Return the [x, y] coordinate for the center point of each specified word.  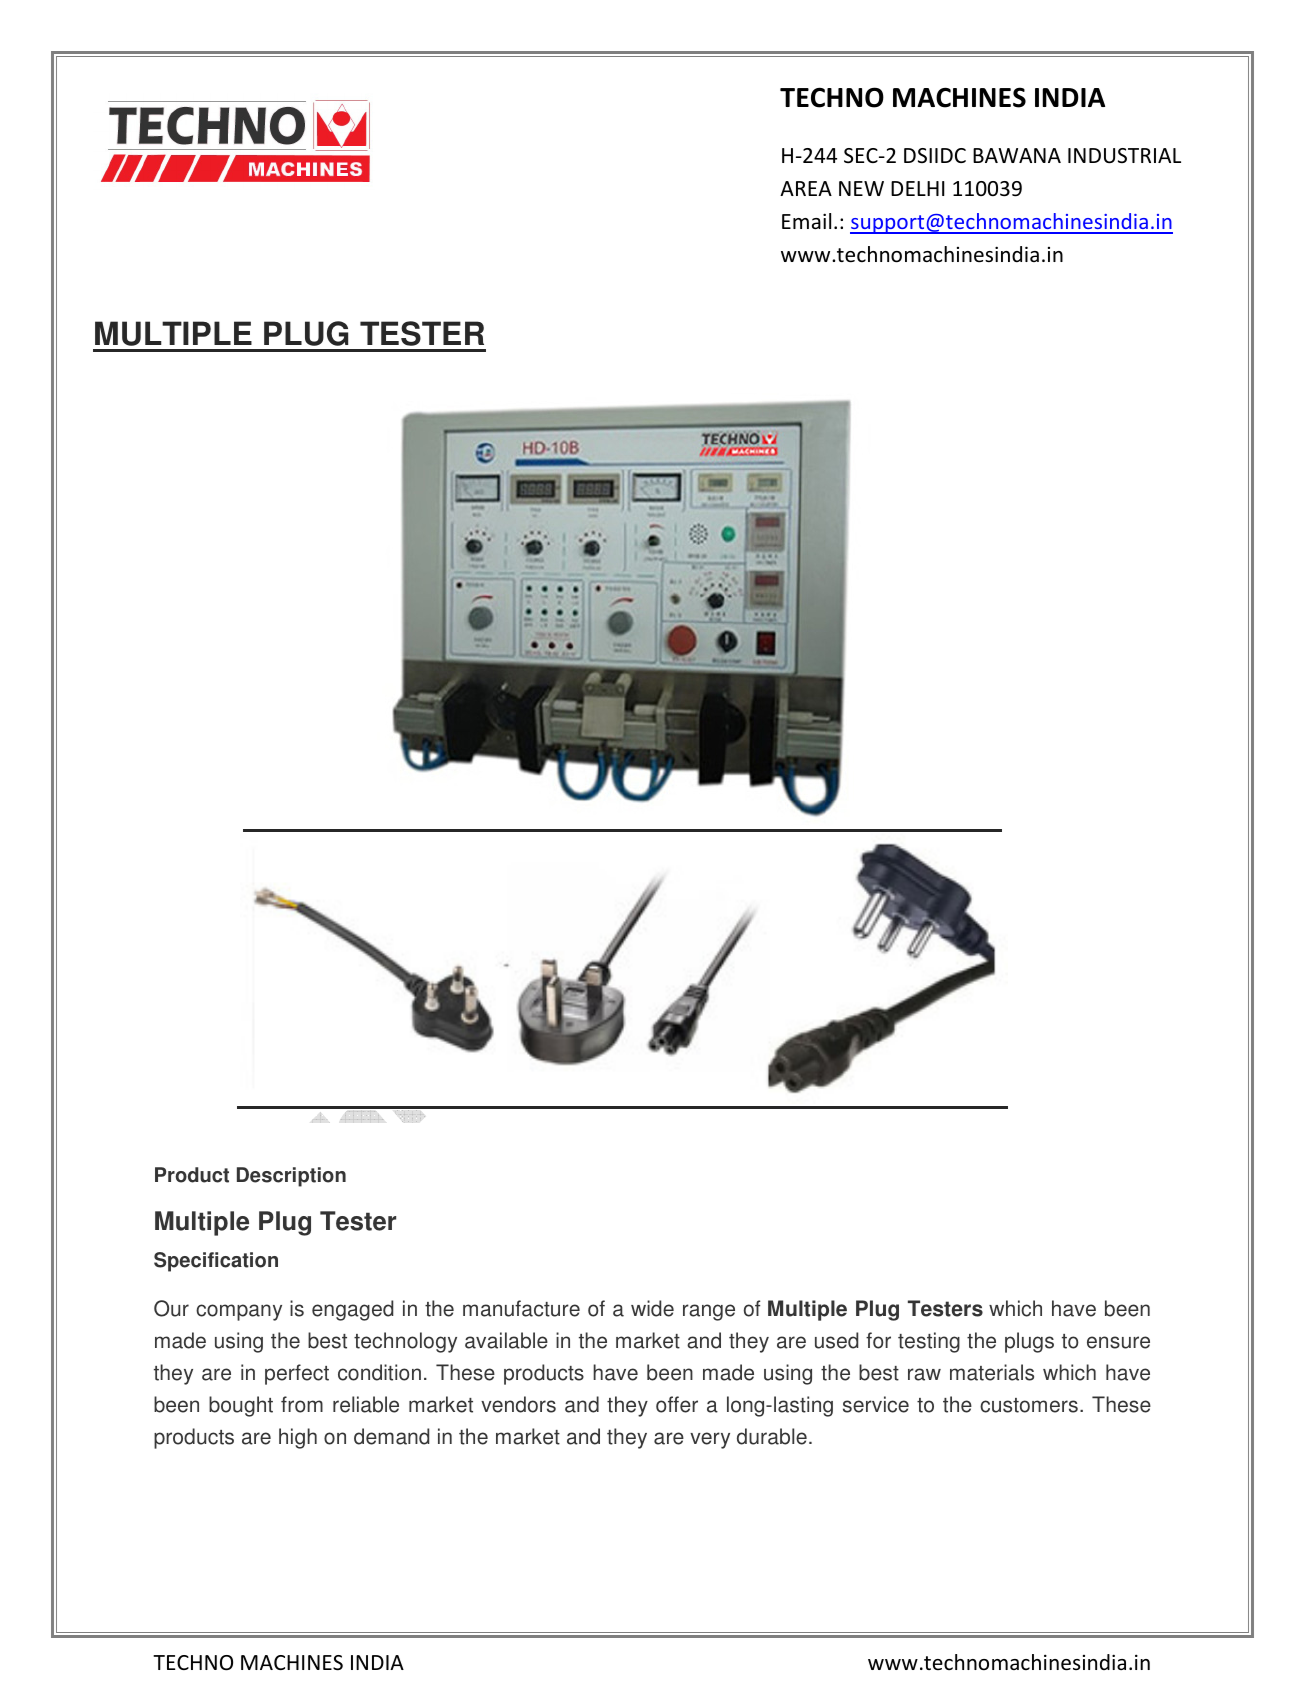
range [709, 1312]
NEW [861, 188]
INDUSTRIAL [1124, 156]
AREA [806, 188]
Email [806, 221]
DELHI [918, 188]
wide [652, 1308]
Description [291, 1177]
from [302, 1404]
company [239, 1312]
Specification [216, 1262]
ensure [1118, 1342]
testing [929, 1342]
